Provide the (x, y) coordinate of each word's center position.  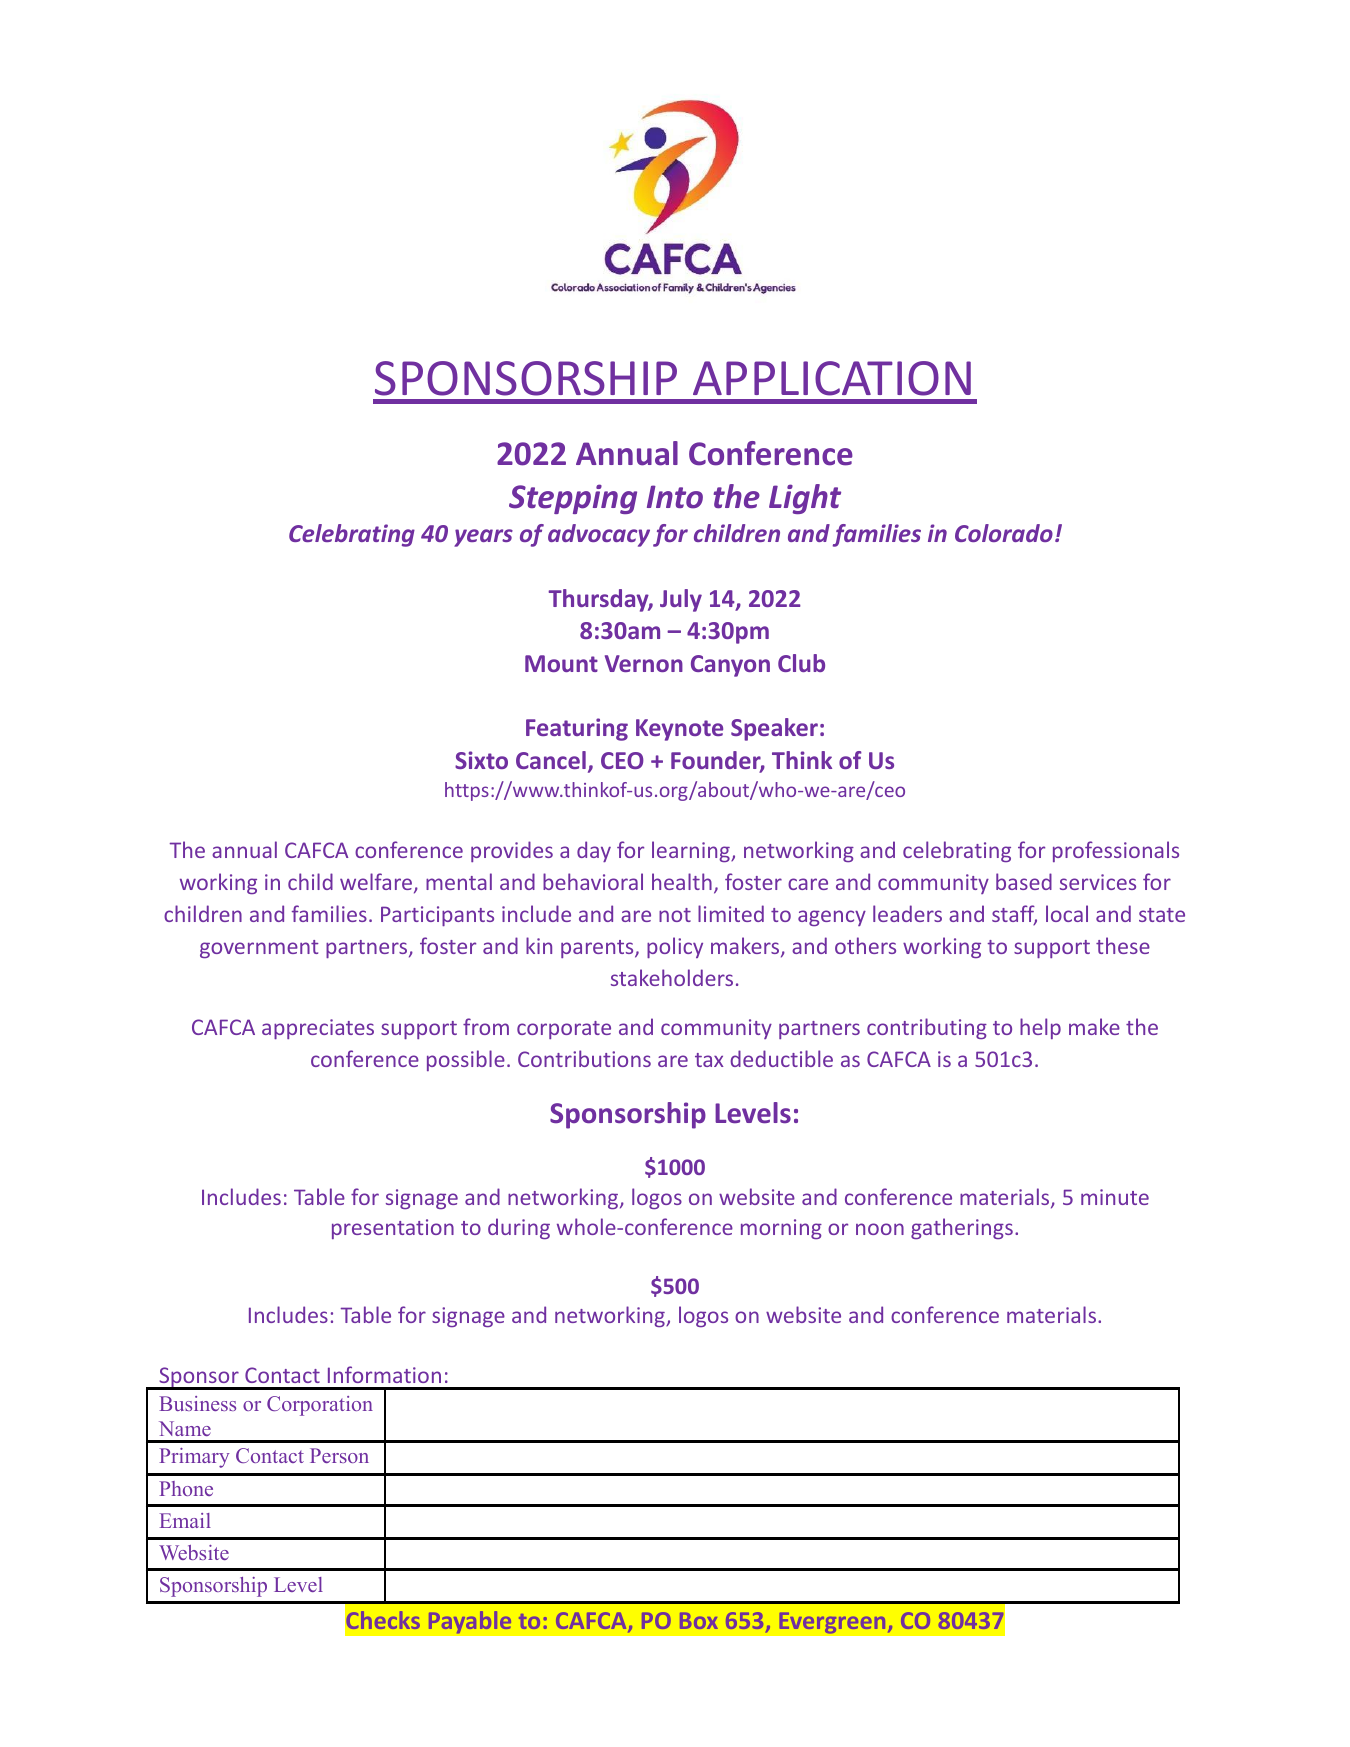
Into (675, 497)
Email (185, 1520)
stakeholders (672, 977)
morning (781, 1229)
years (483, 538)
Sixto (481, 760)
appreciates (318, 1029)
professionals (1116, 851)
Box (699, 1621)
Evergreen (833, 1623)
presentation (393, 1229)
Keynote (679, 730)
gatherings (962, 1228)
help (1040, 1028)
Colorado (1004, 533)
